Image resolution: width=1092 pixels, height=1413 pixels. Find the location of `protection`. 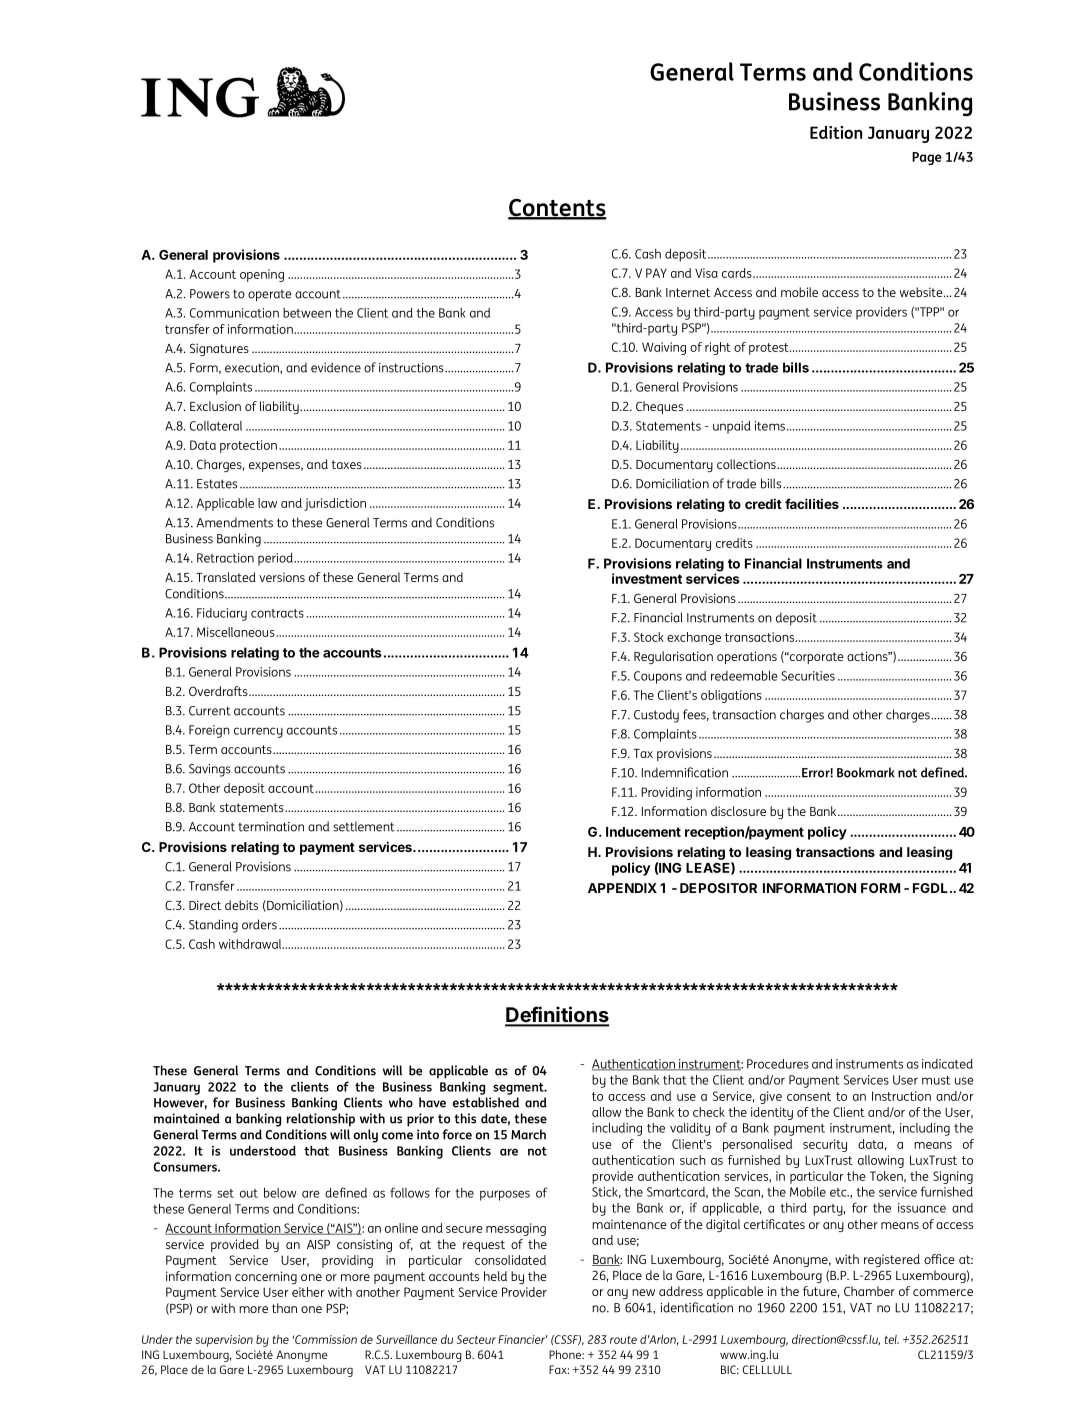

protection is located at coordinates (248, 446).
